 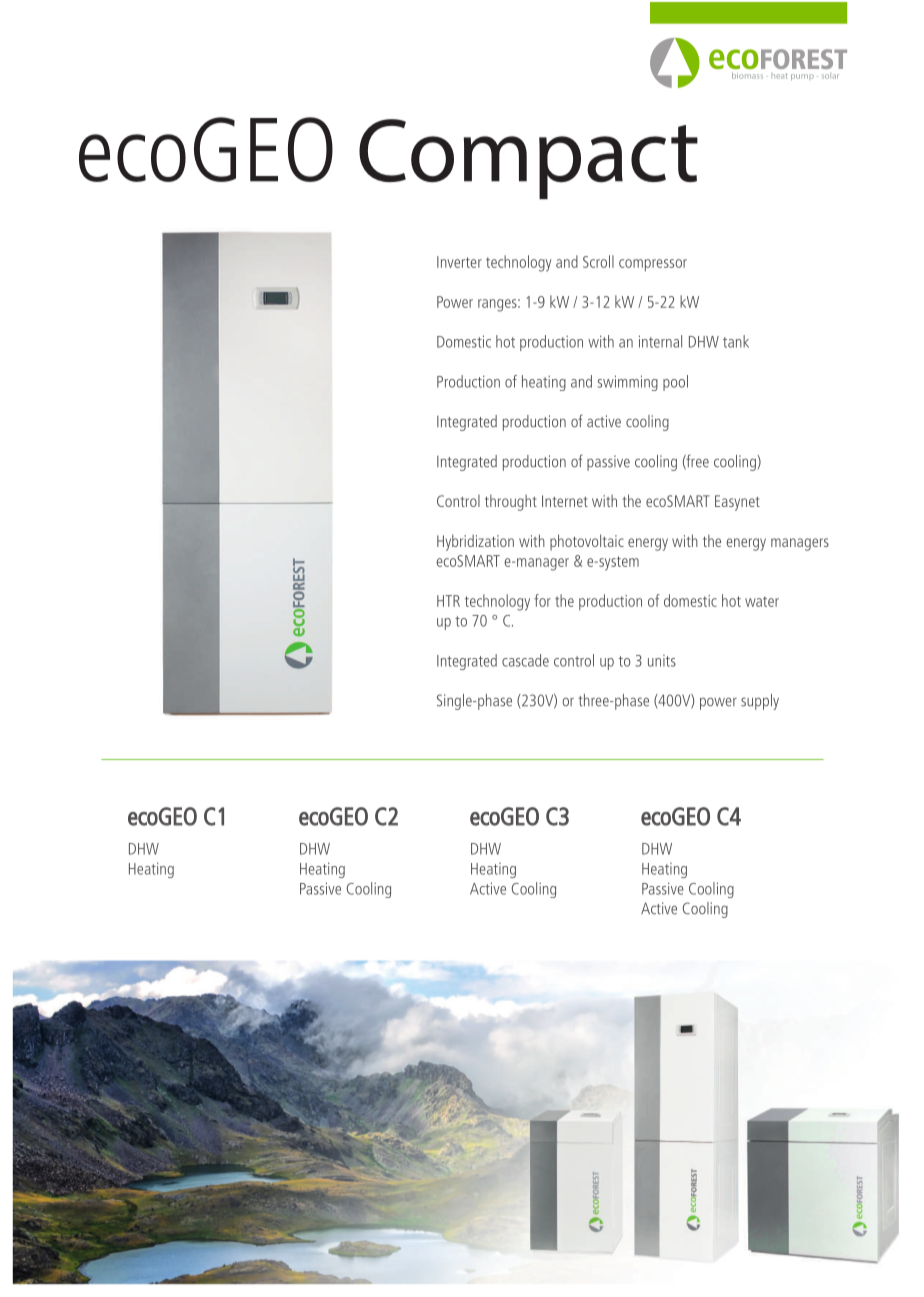 What do you see at coordinates (762, 601) in the screenshot?
I see `water` at bounding box center [762, 601].
